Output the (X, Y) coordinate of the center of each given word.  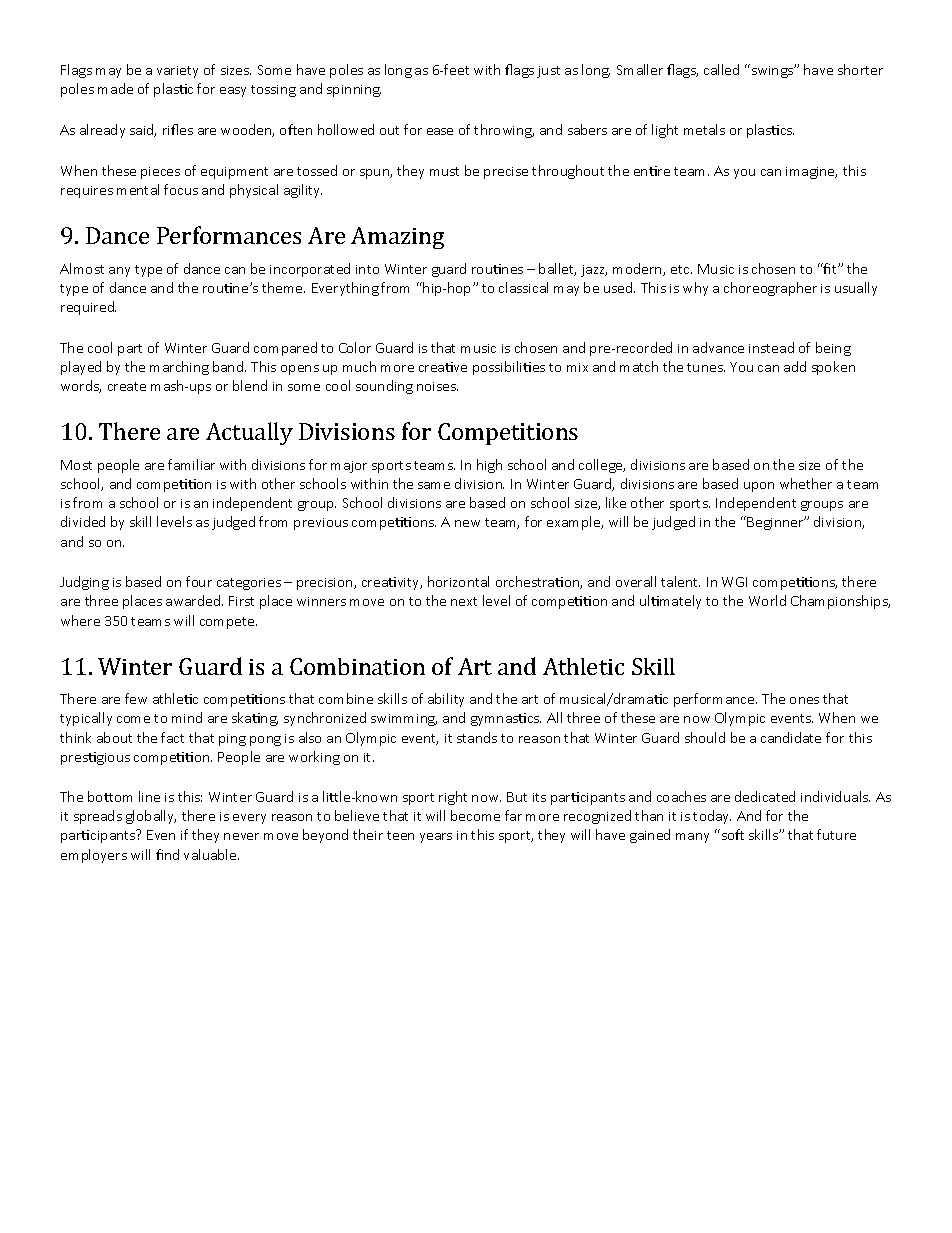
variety (177, 72)
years (436, 838)
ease (440, 131)
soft (731, 834)
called (721, 69)
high (489, 466)
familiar (191, 464)
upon (759, 487)
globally (151, 817)
